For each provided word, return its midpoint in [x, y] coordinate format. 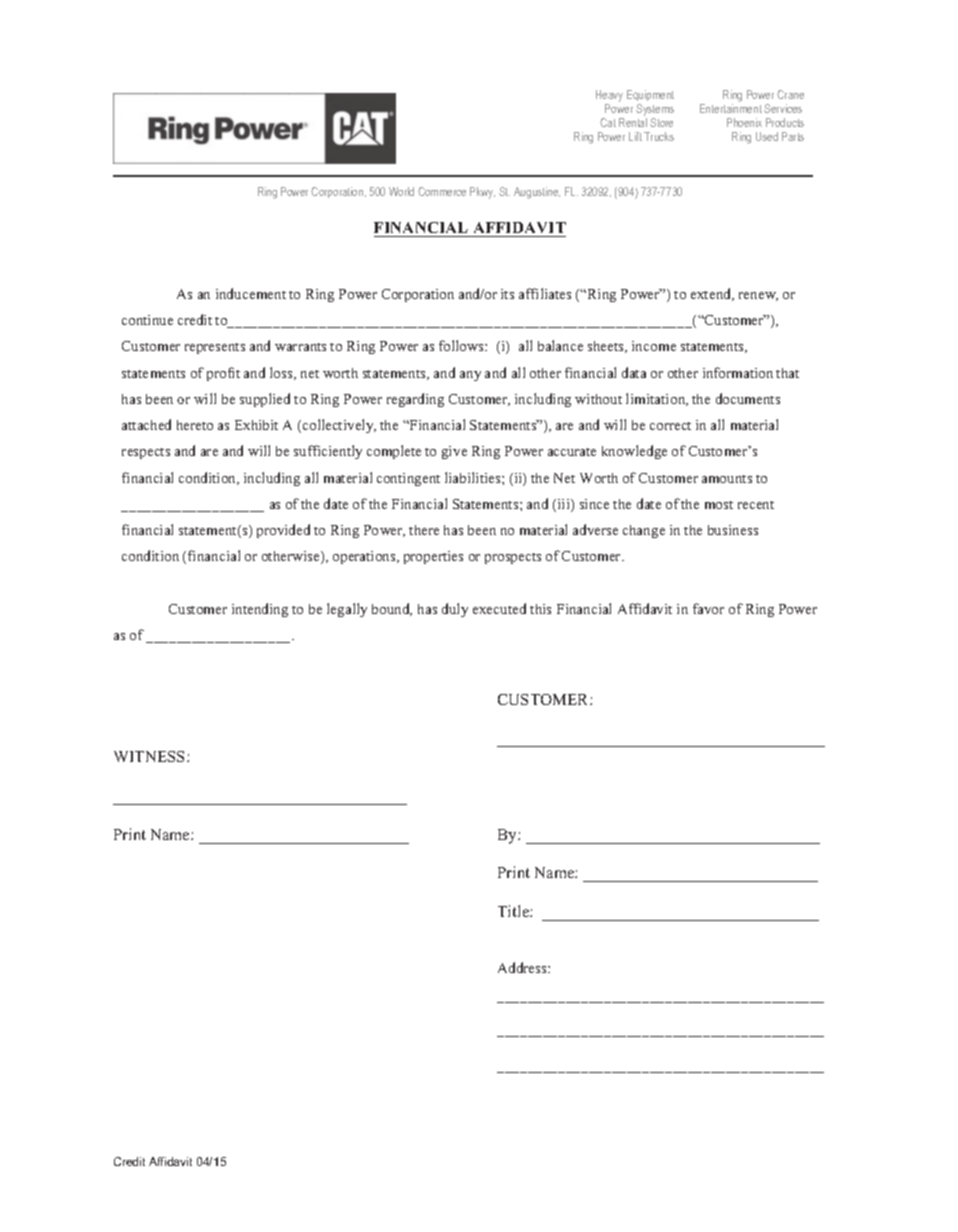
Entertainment [731, 108]
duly [455, 610]
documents [748, 398]
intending [260, 610]
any [470, 376]
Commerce [442, 191]
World [401, 191]
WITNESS [151, 756]
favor [708, 608]
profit [223, 374]
